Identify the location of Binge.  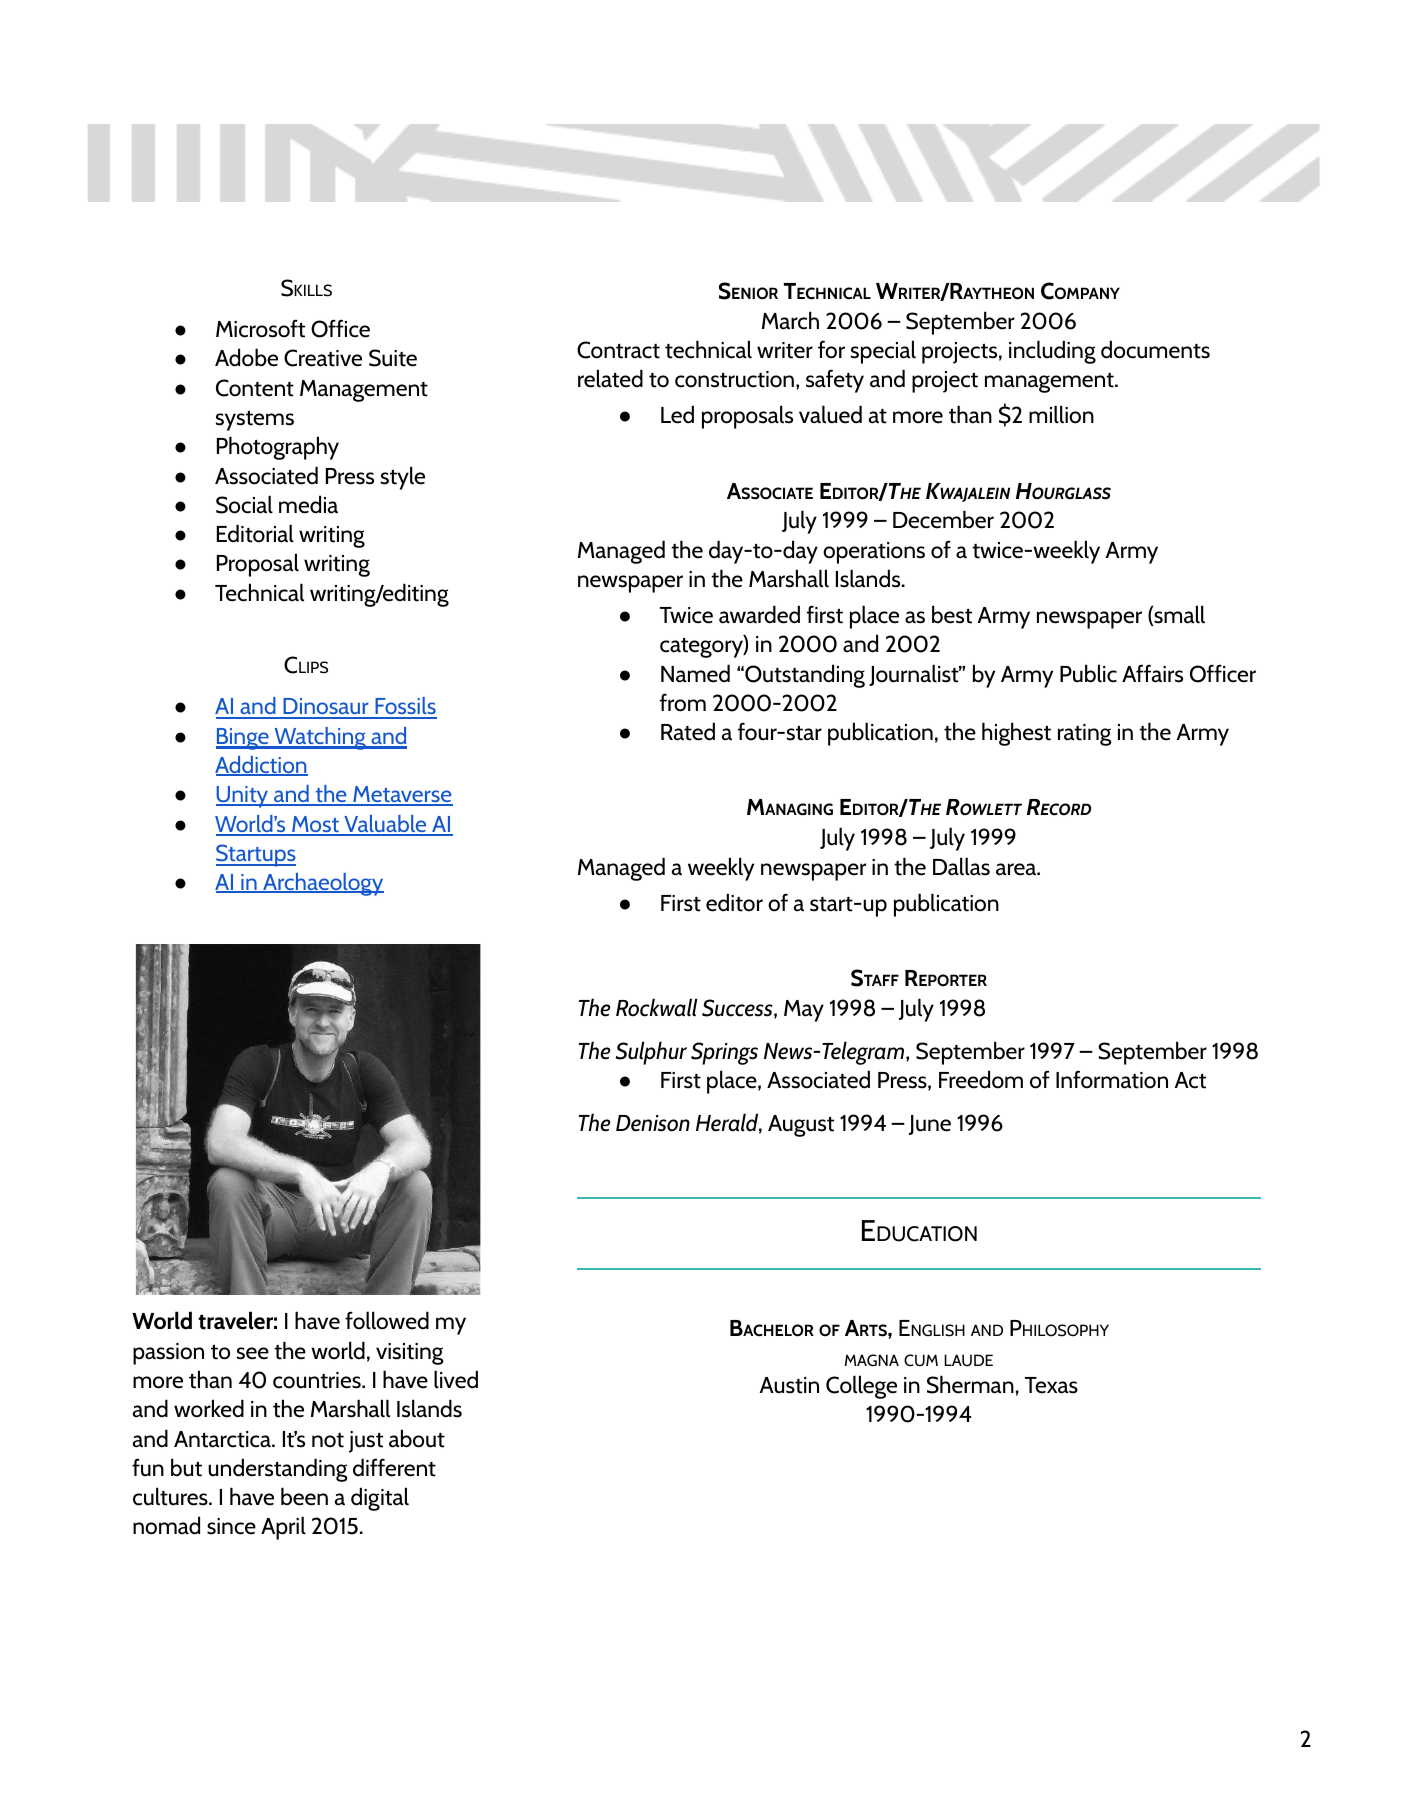
(243, 739).
